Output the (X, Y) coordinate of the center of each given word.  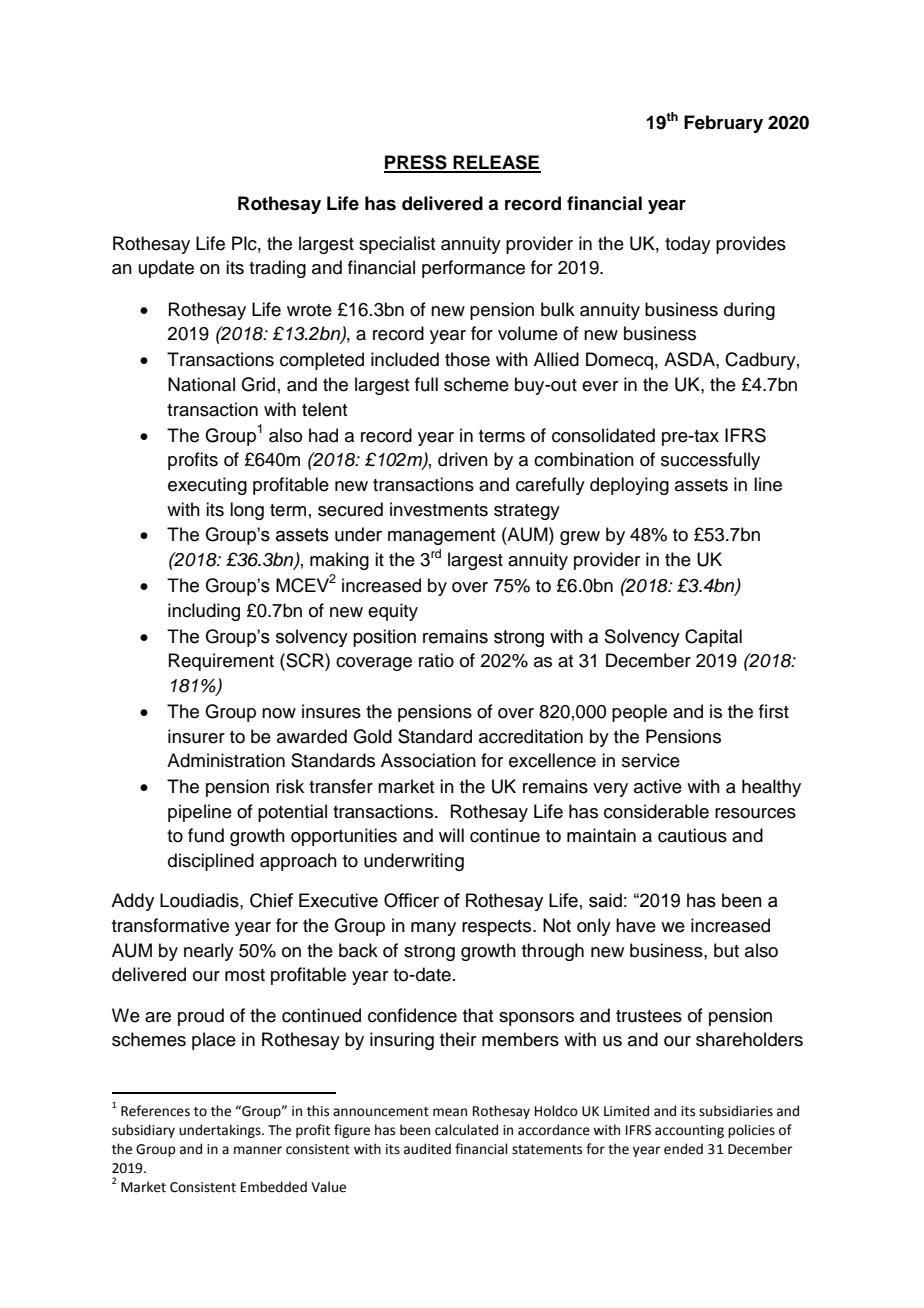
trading (277, 269)
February (723, 124)
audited (427, 1149)
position (384, 638)
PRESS (416, 163)
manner (258, 1150)
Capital (713, 638)
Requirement (221, 662)
